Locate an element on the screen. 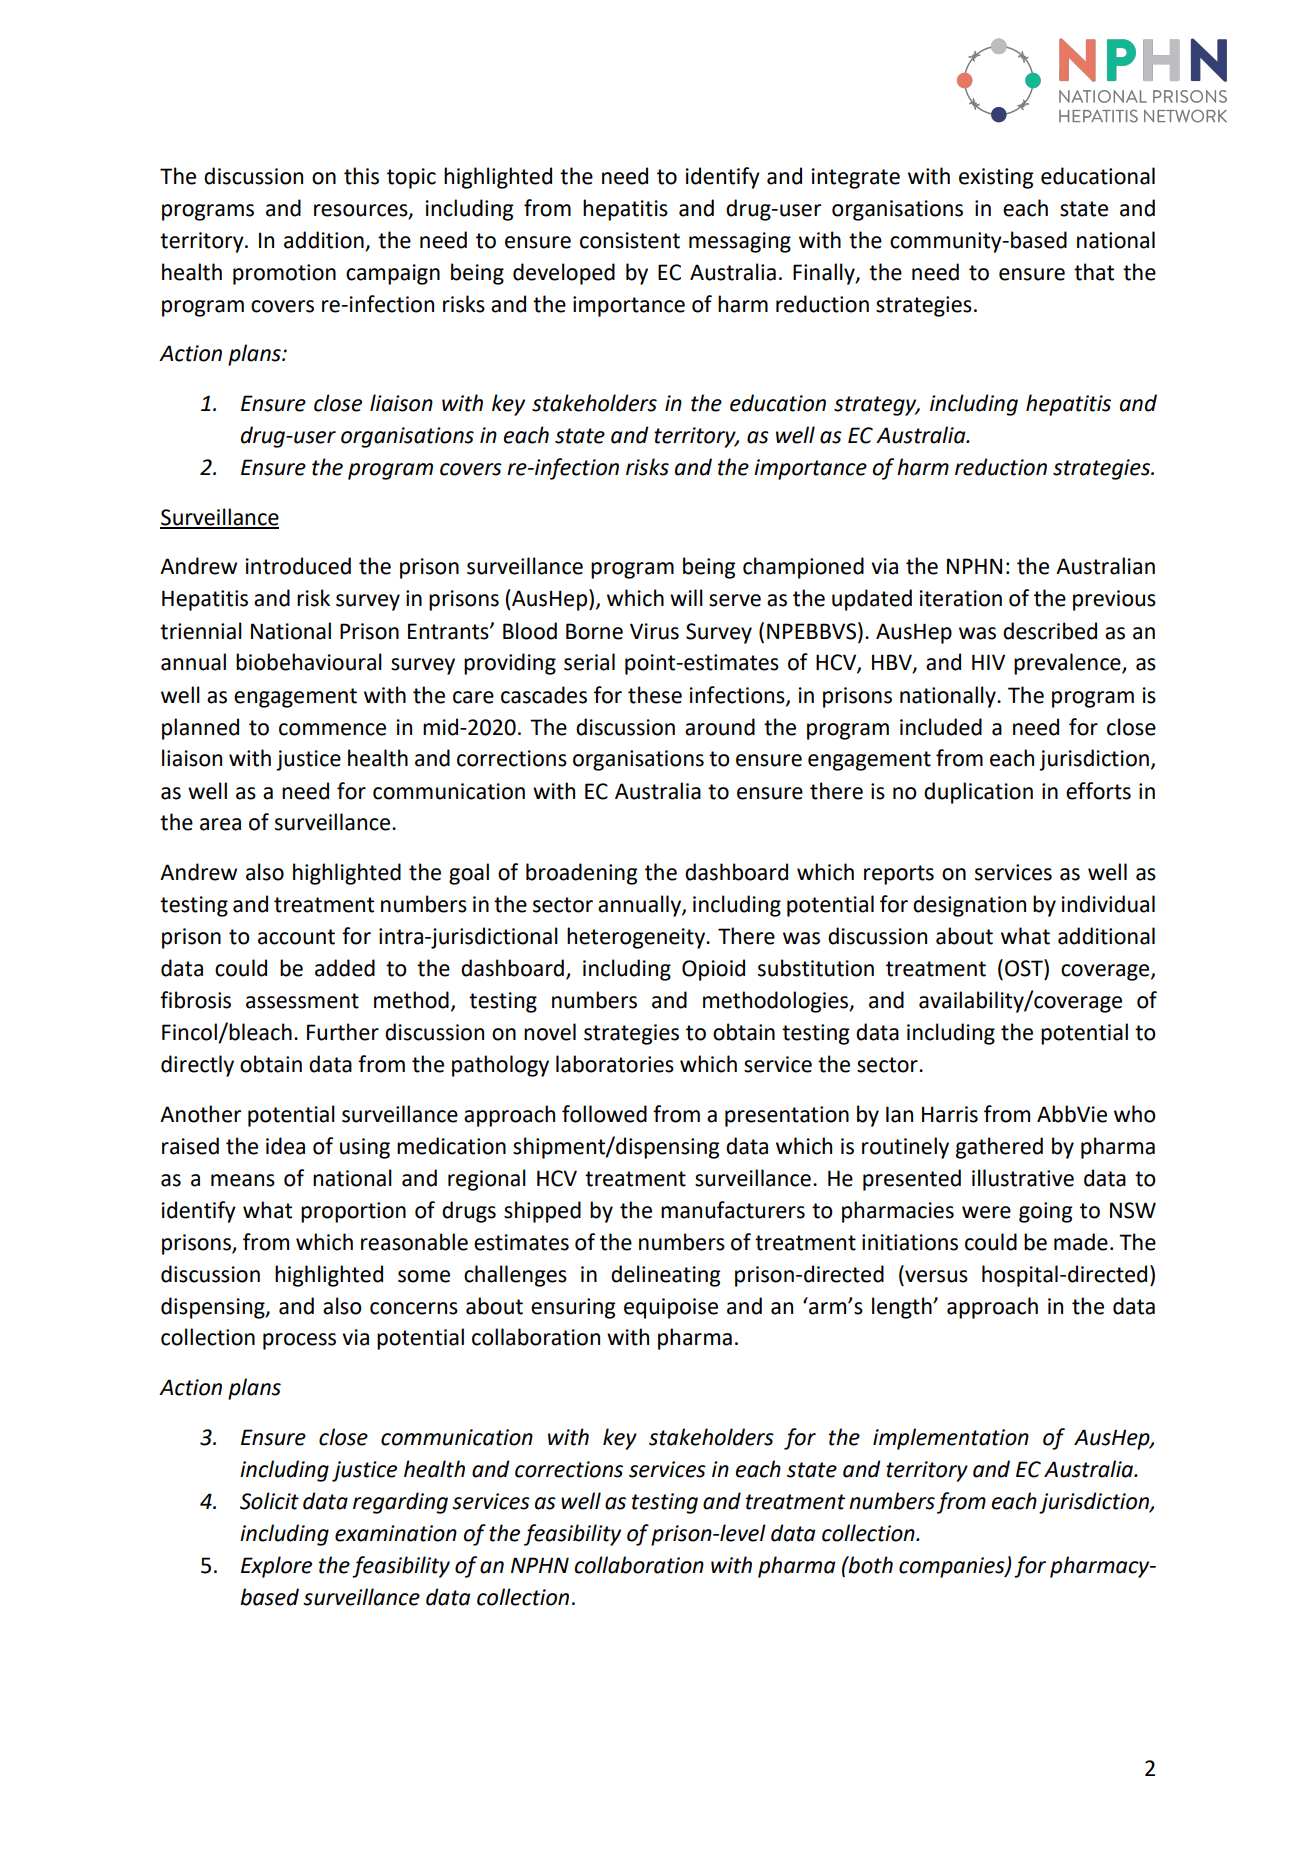  broadening is located at coordinates (581, 874).
